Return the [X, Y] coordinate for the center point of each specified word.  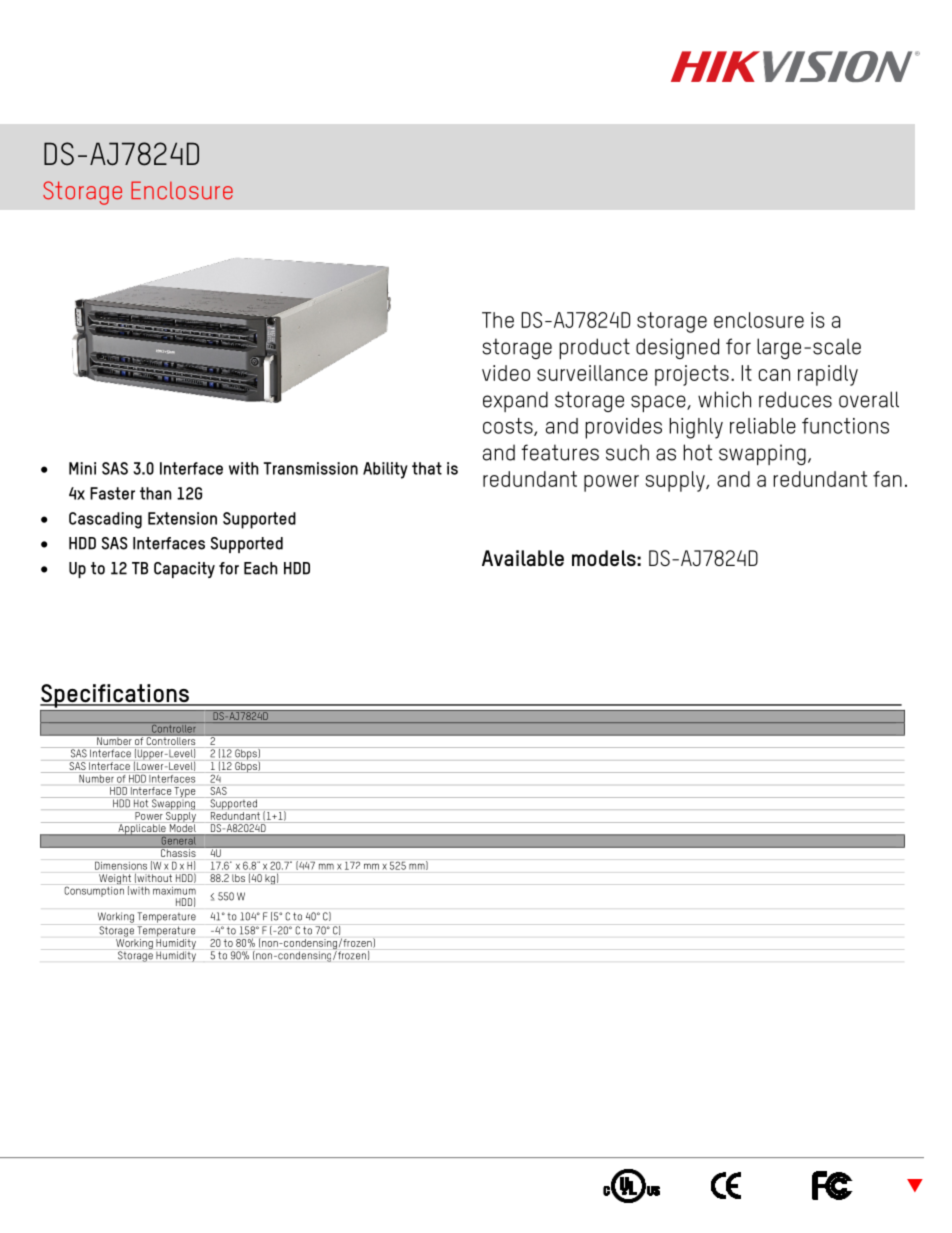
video [506, 373]
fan [887, 479]
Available [523, 558]
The [498, 320]
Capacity [184, 570]
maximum [174, 891]
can [774, 375]
